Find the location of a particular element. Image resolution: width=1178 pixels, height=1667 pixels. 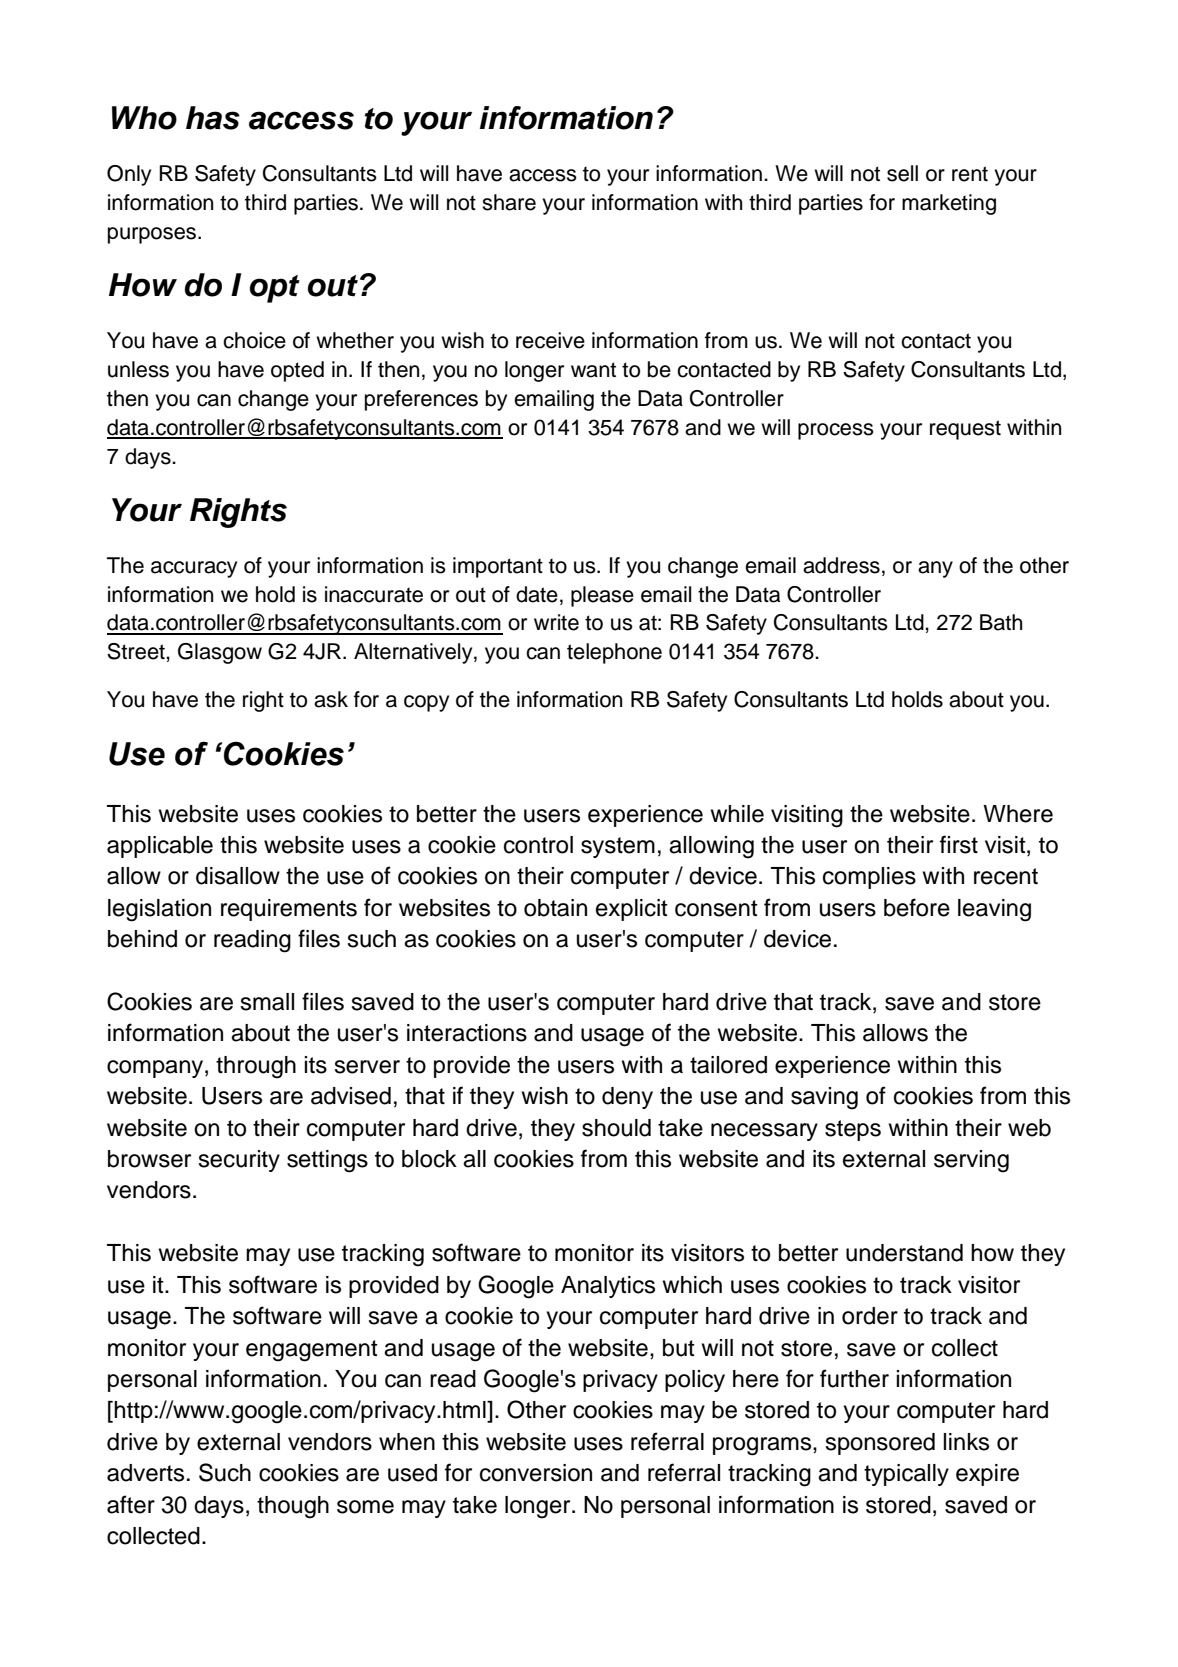

sell is located at coordinates (902, 173).
